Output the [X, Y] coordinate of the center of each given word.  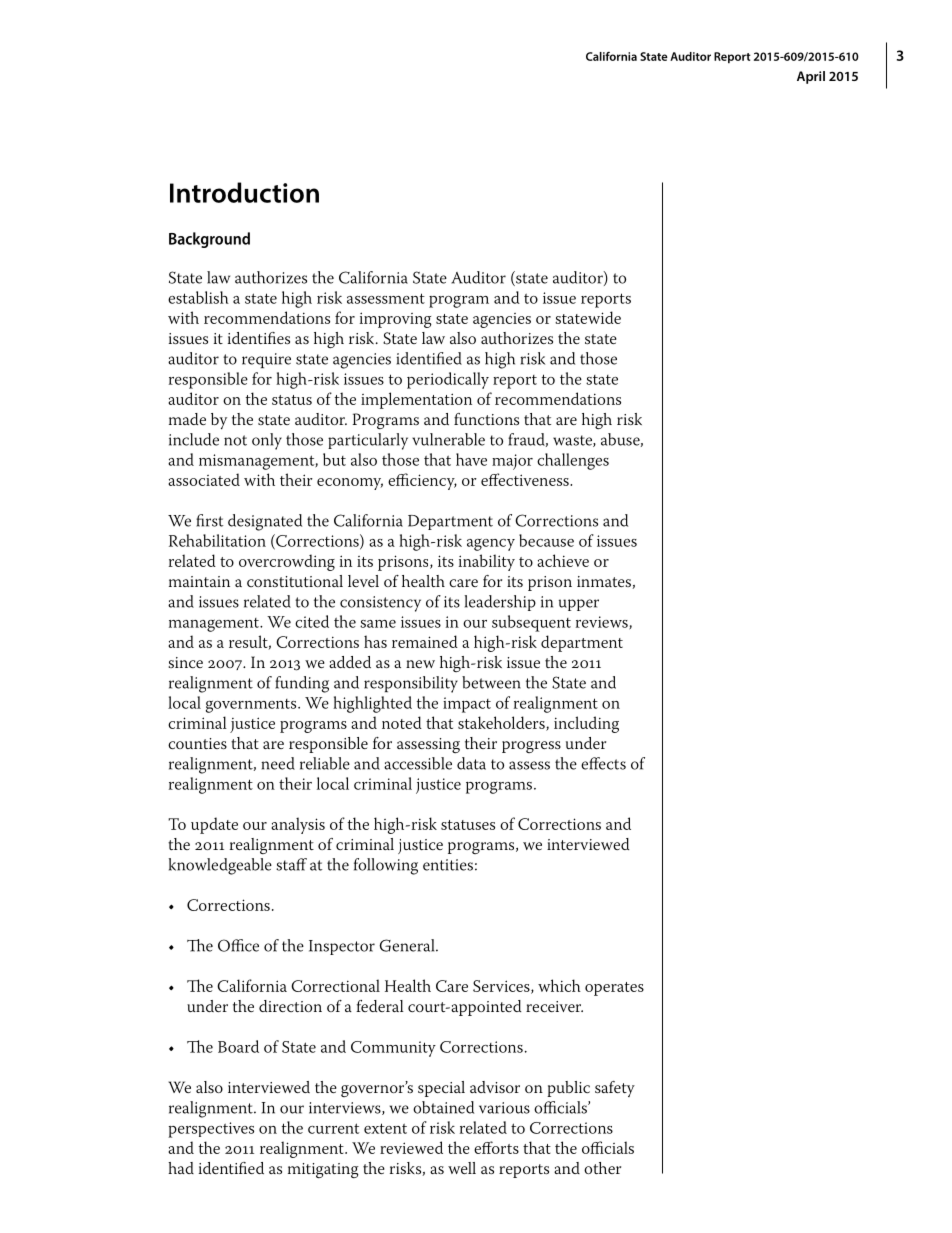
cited [312, 621]
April [811, 77]
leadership [500, 603]
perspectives [211, 1130]
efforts [496, 1147]
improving [396, 320]
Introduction [244, 192]
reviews [603, 623]
